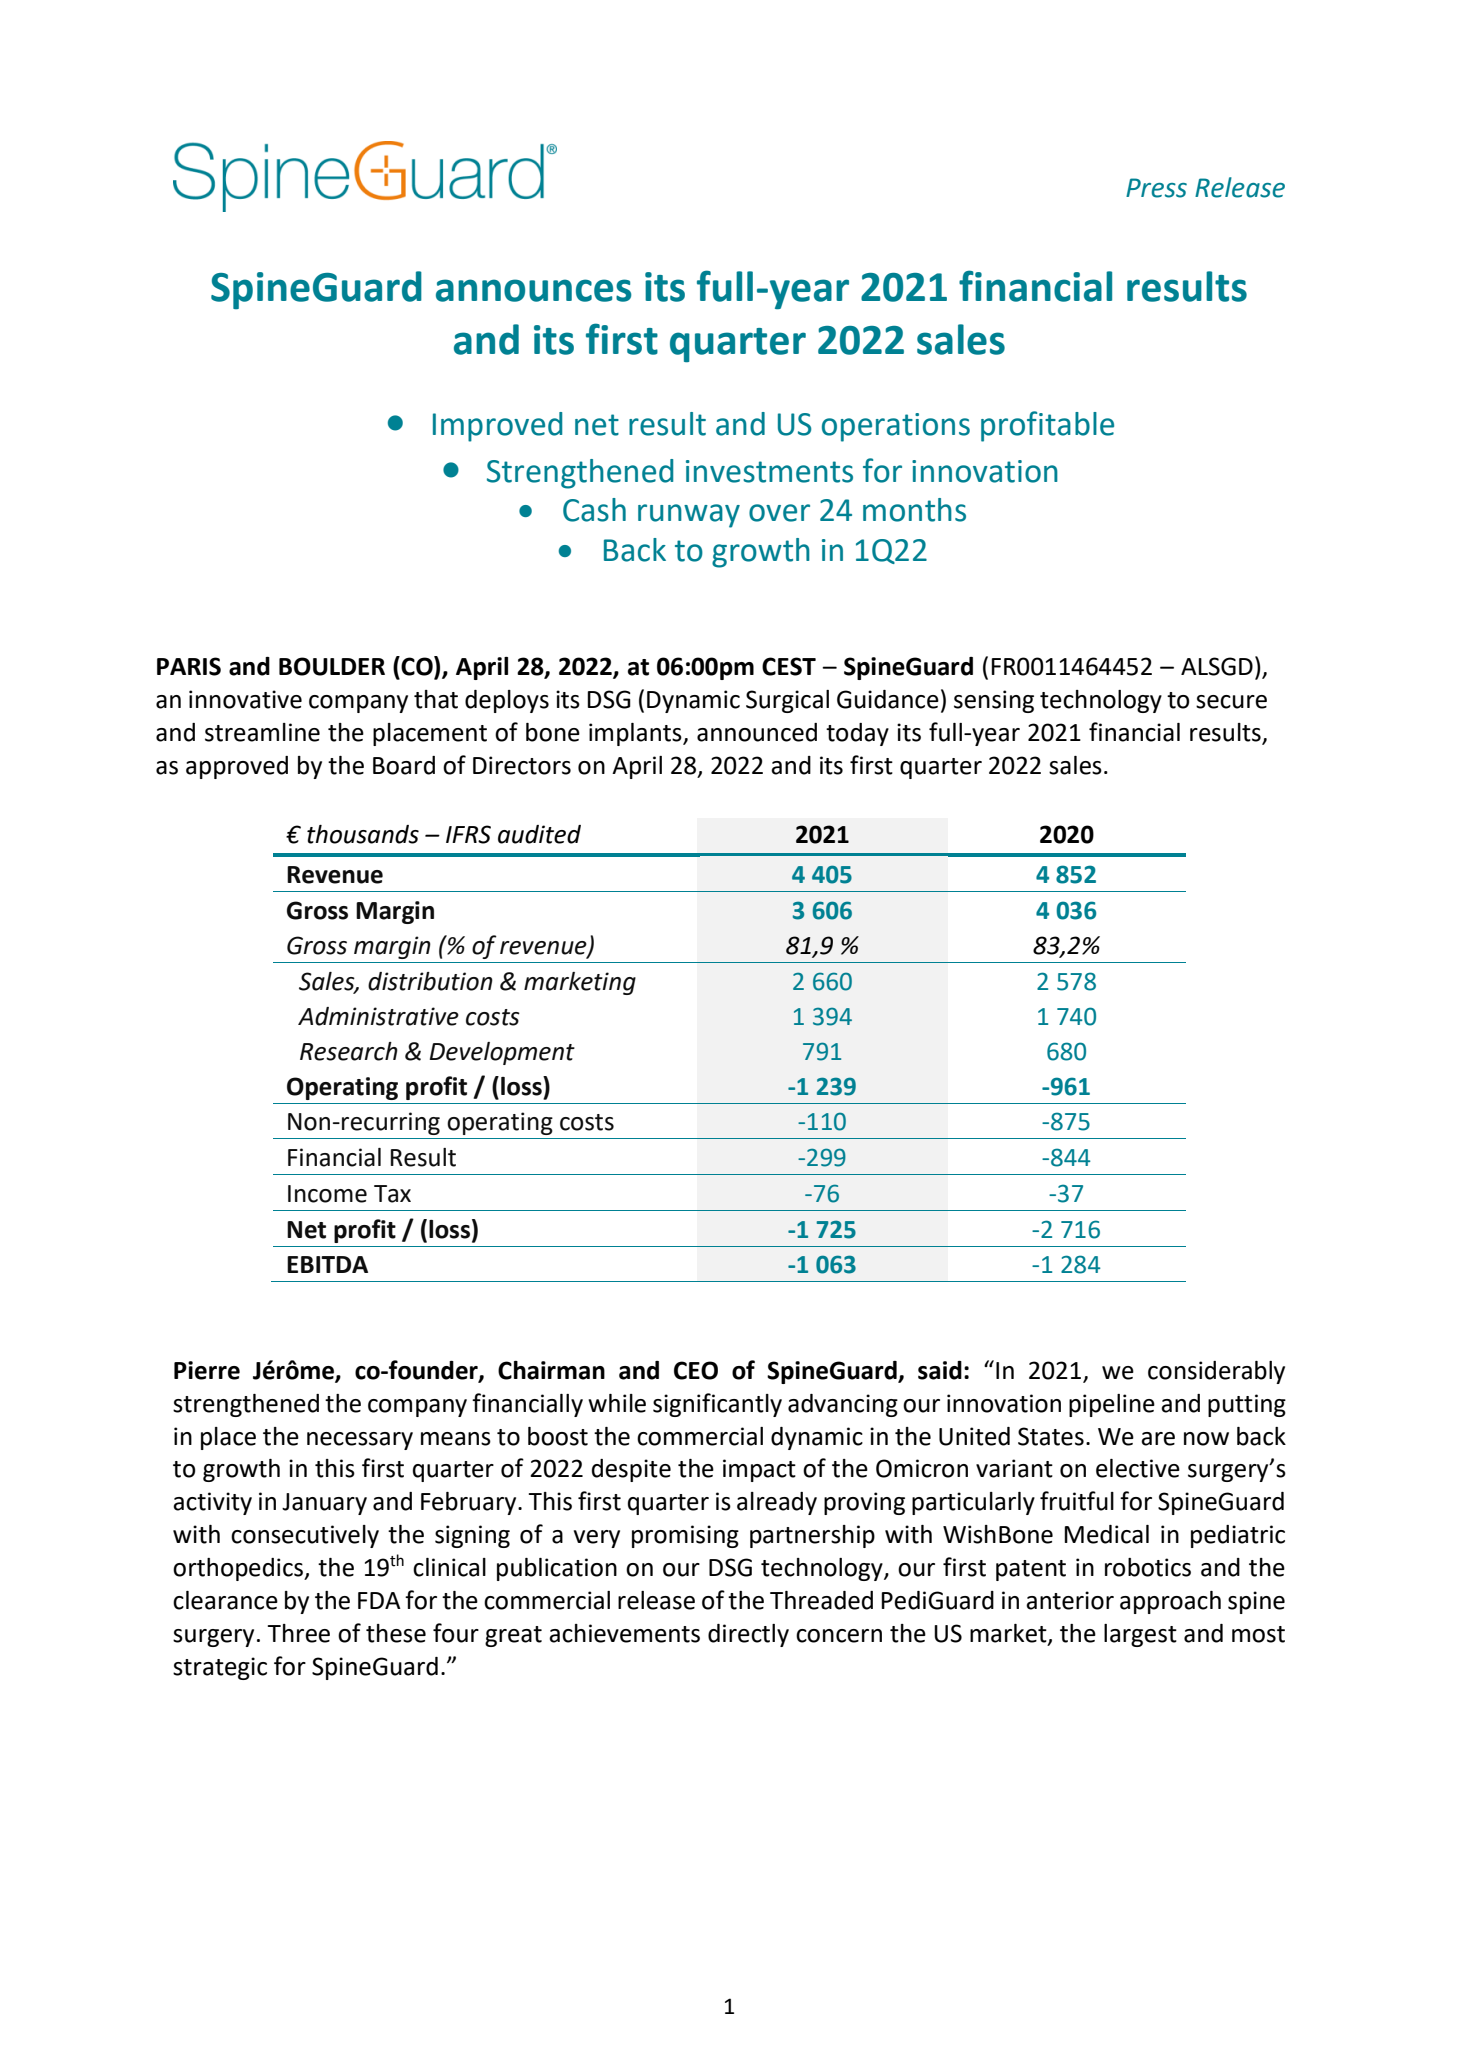  Describe the element at coordinates (1156, 188) in the page. I see `Press` at that location.
